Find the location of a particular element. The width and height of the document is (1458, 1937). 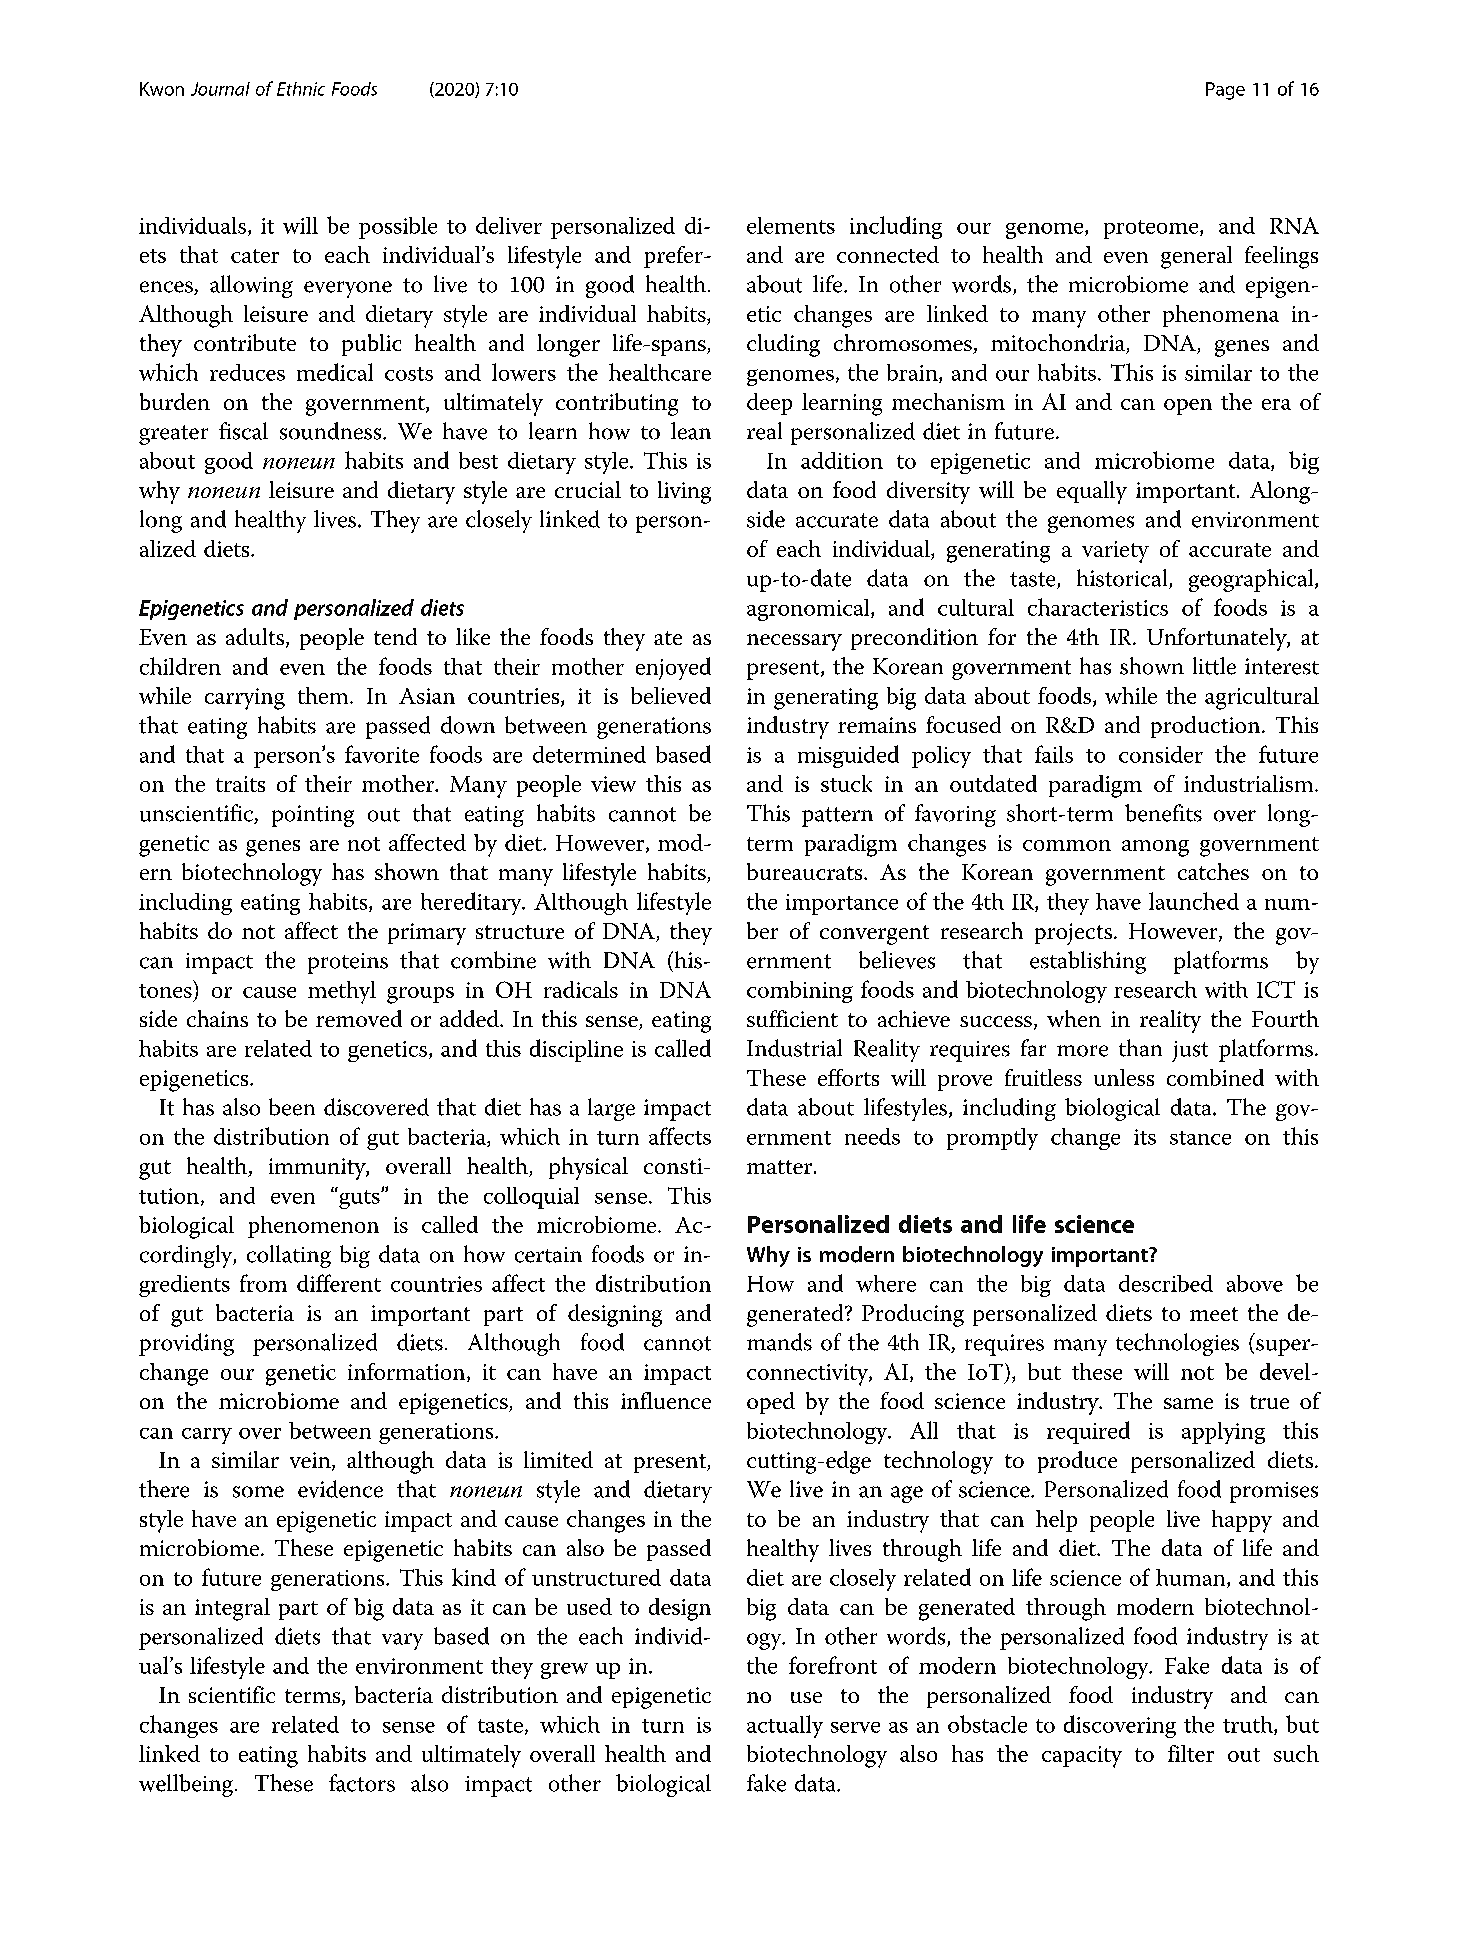

factors is located at coordinates (362, 1783).
